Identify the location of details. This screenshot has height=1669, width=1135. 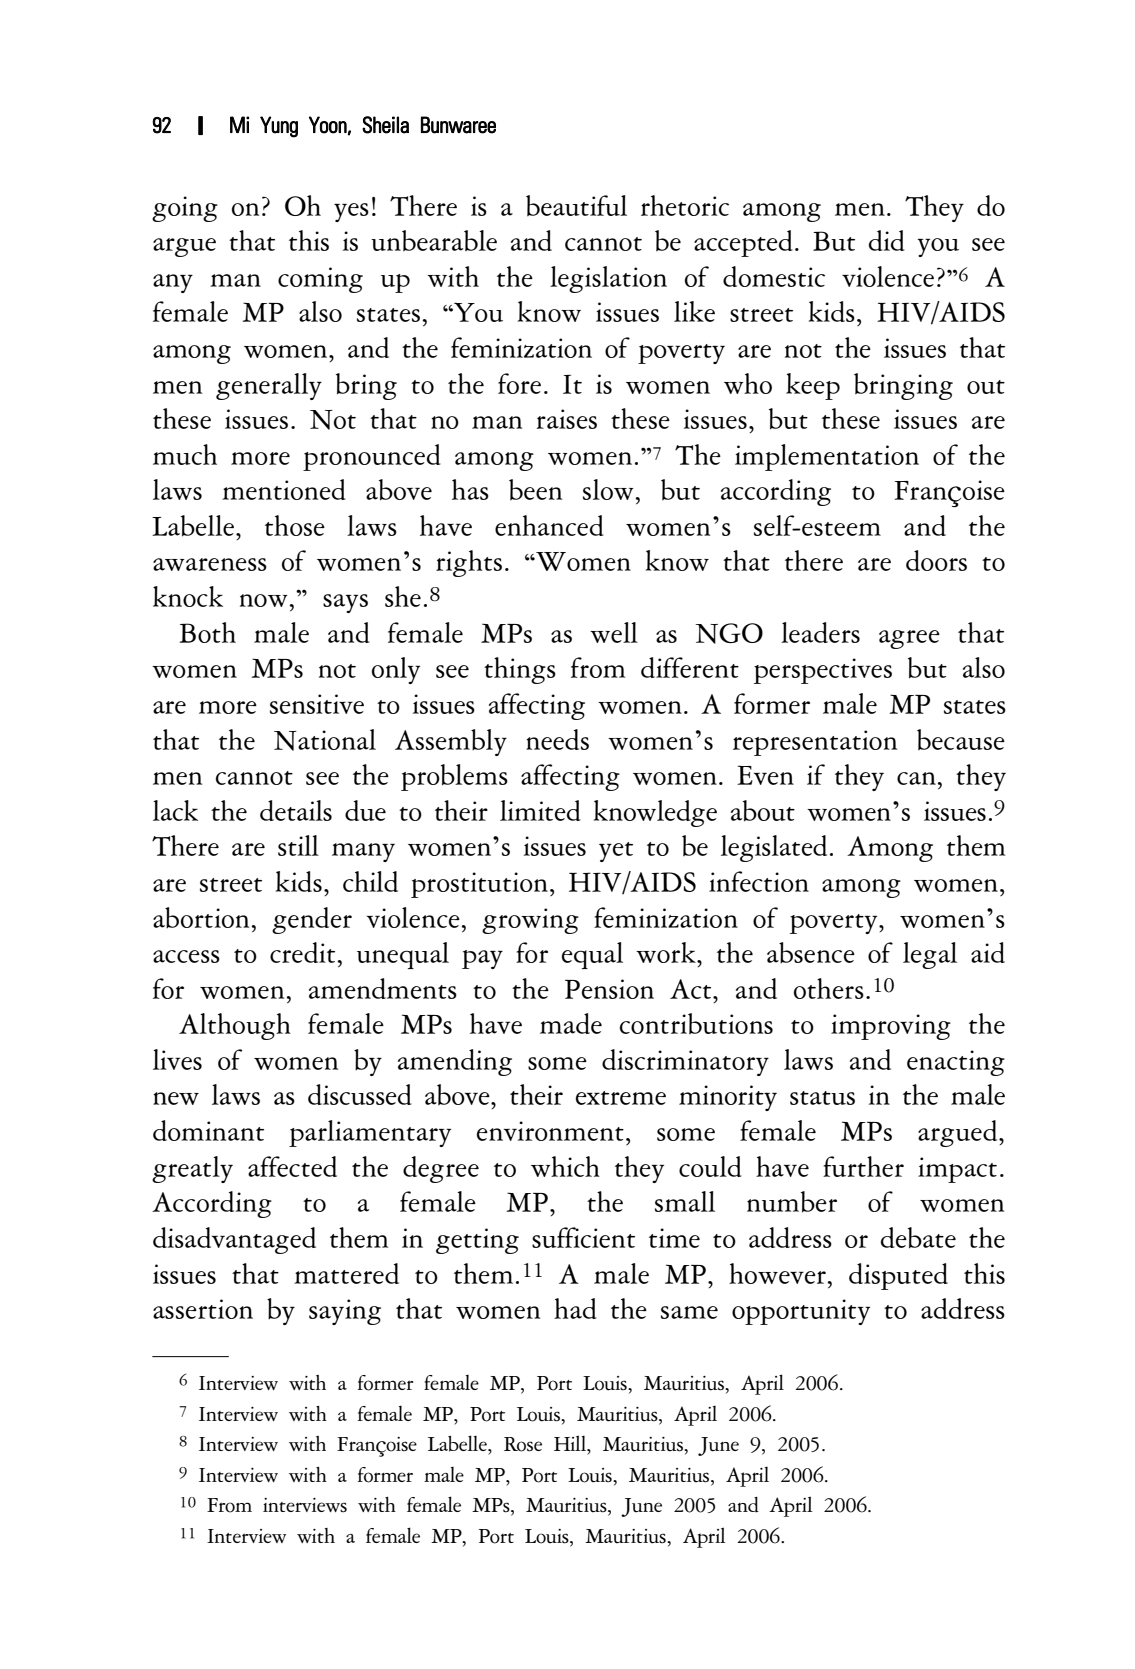
(296, 810).
